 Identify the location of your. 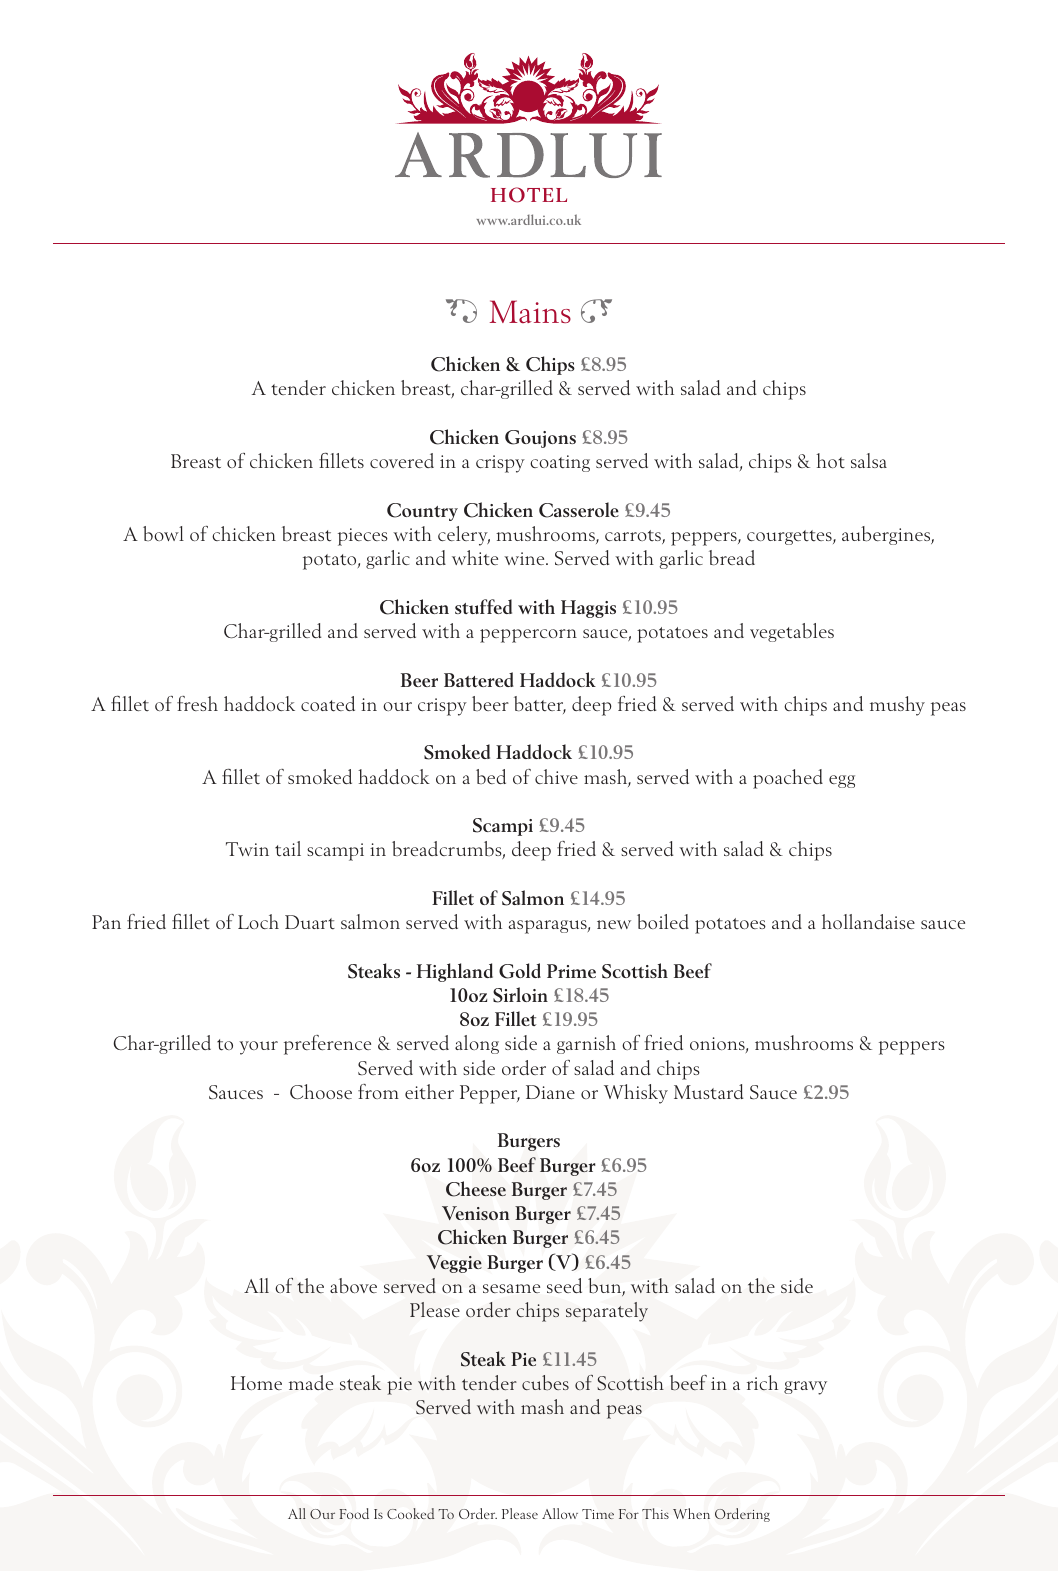
(258, 1048).
